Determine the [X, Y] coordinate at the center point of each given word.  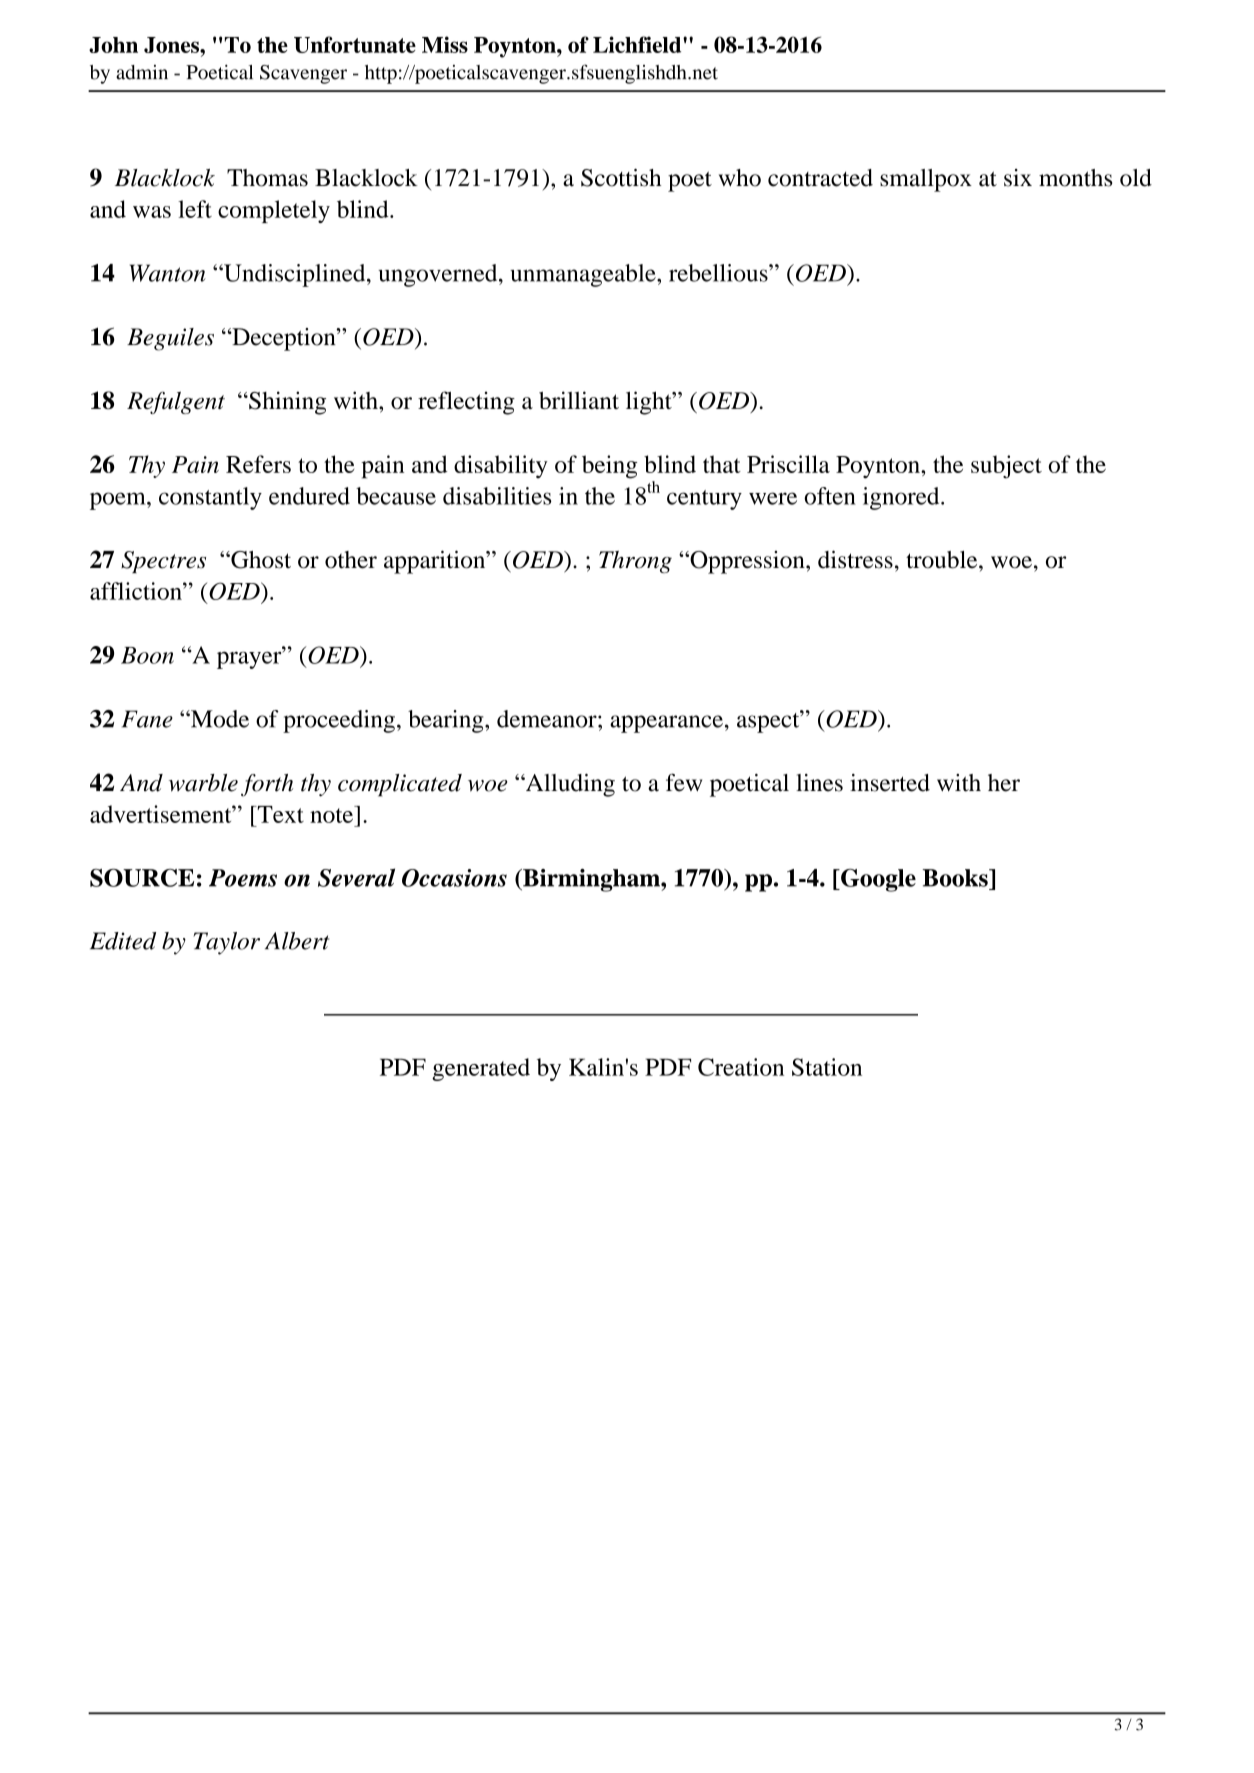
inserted [890, 783]
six [1018, 178]
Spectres [163, 562]
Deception [284, 339]
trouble [943, 560]
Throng [635, 562]
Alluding [569, 785]
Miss [445, 44]
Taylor [226, 943]
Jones [172, 45]
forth [267, 785]
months [1075, 178]
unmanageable [584, 275]
